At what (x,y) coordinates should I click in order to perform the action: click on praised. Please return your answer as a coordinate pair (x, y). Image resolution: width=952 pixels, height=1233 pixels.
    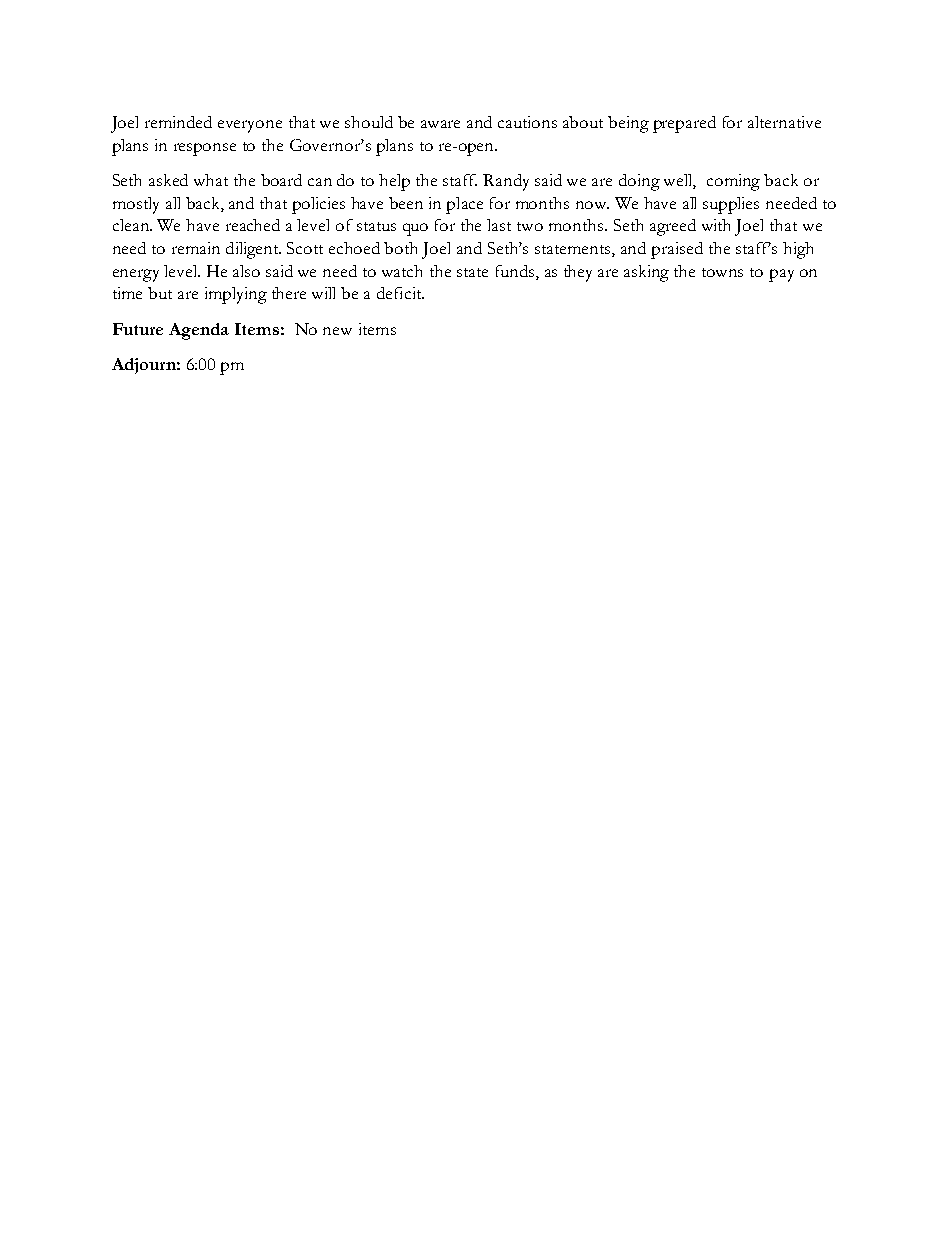
    Looking at the image, I should click on (677, 250).
